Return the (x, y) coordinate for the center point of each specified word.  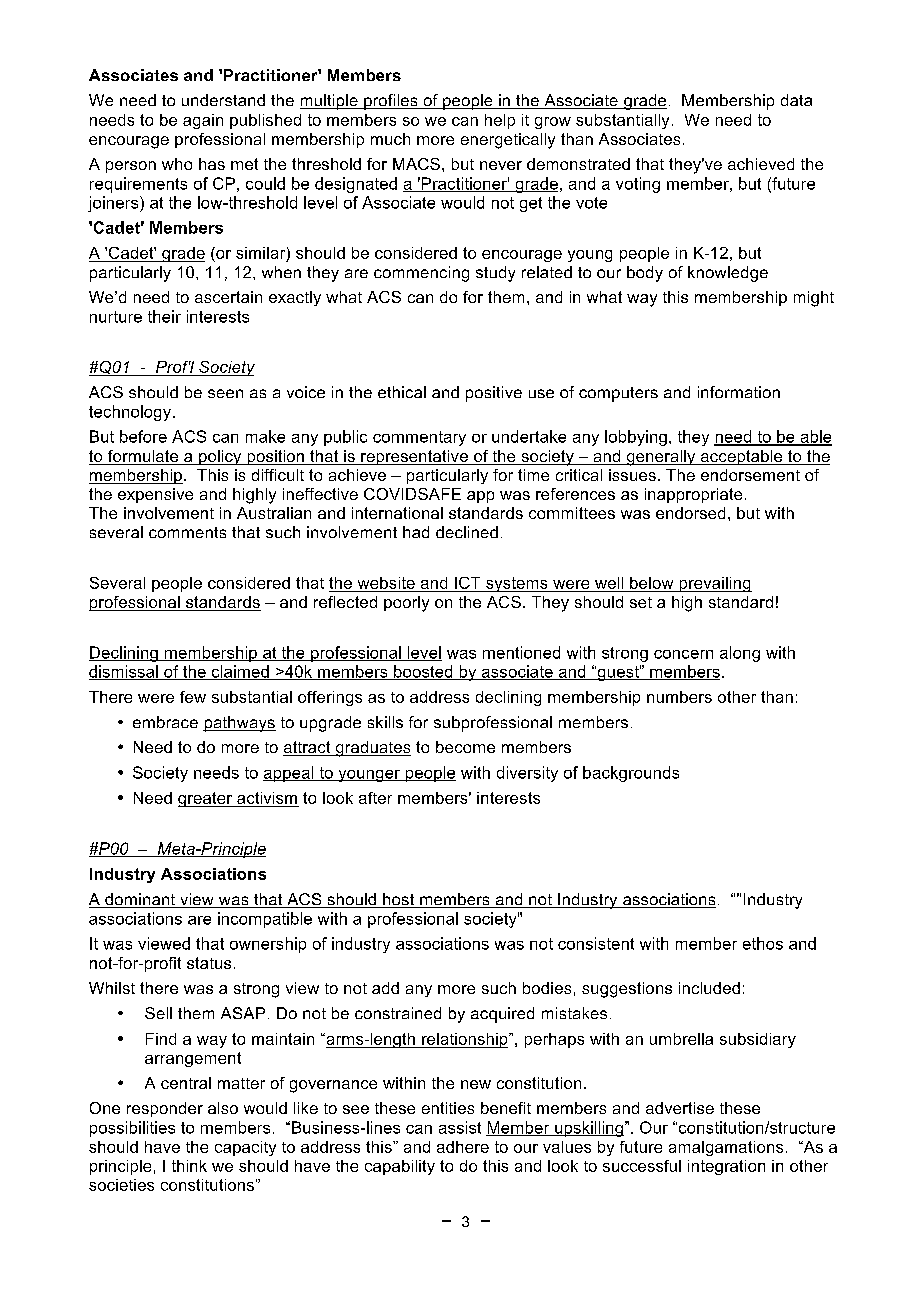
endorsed (690, 513)
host (399, 900)
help (500, 121)
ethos (763, 943)
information (739, 392)
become (465, 747)
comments (187, 532)
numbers (679, 697)
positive (494, 394)
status (209, 963)
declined (467, 532)
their (164, 316)
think (189, 1166)
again (203, 121)
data (796, 100)
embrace (165, 722)
